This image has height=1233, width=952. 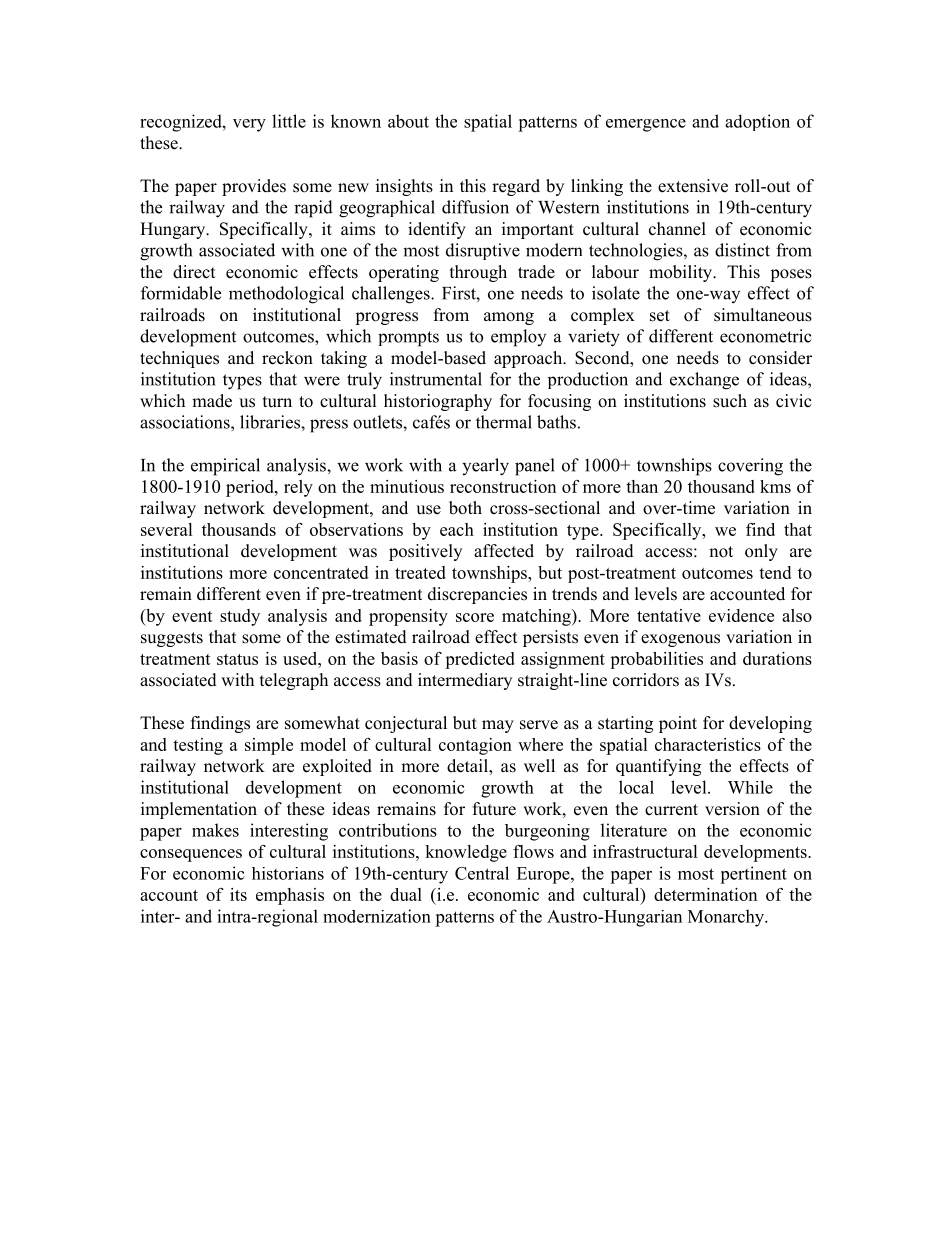 What do you see at coordinates (237, 659) in the image?
I see `status` at bounding box center [237, 659].
